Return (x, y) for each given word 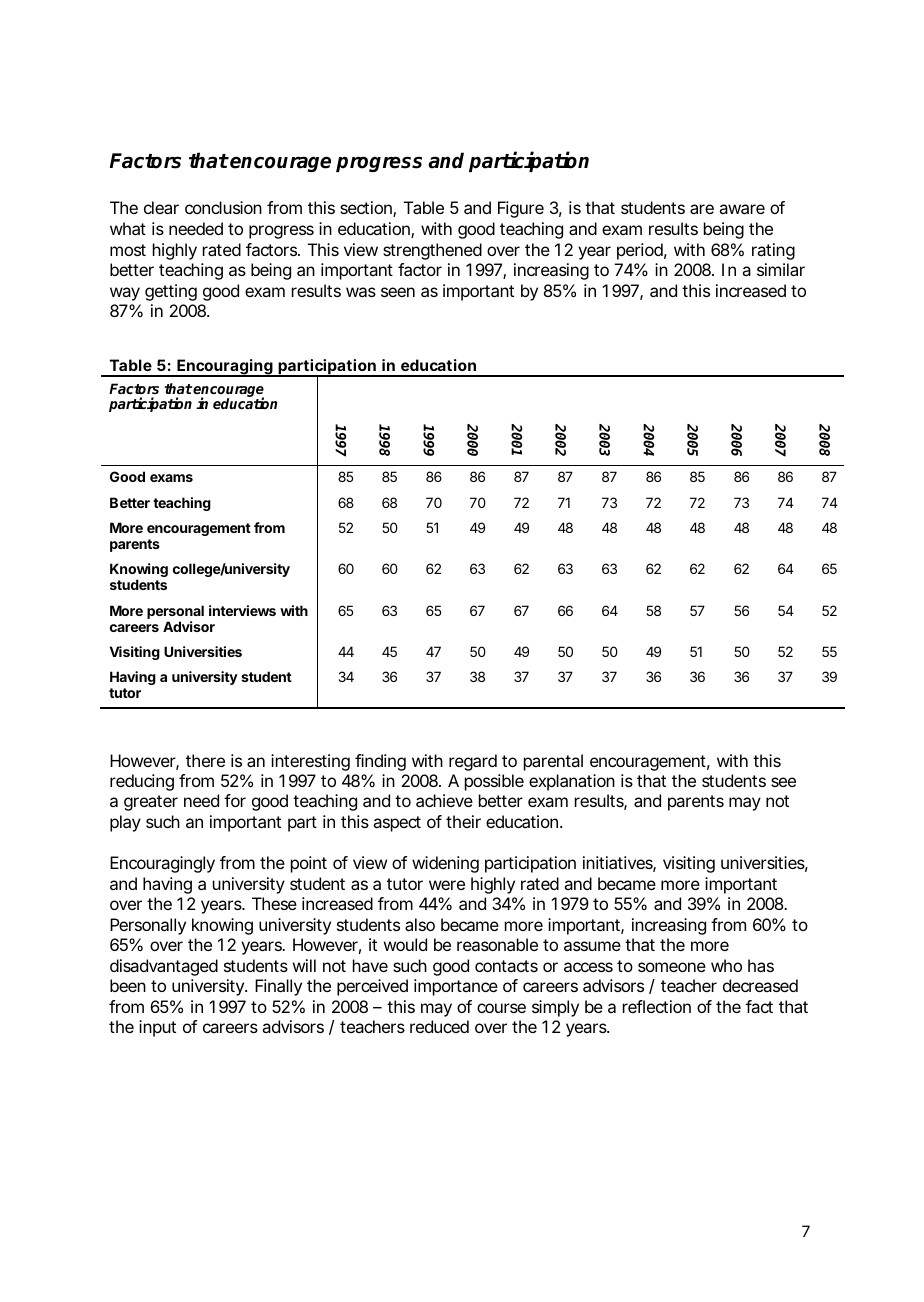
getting (171, 292)
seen (398, 292)
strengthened (432, 251)
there (205, 760)
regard (473, 762)
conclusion (223, 207)
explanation (572, 782)
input (157, 1028)
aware (742, 209)
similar (781, 269)
